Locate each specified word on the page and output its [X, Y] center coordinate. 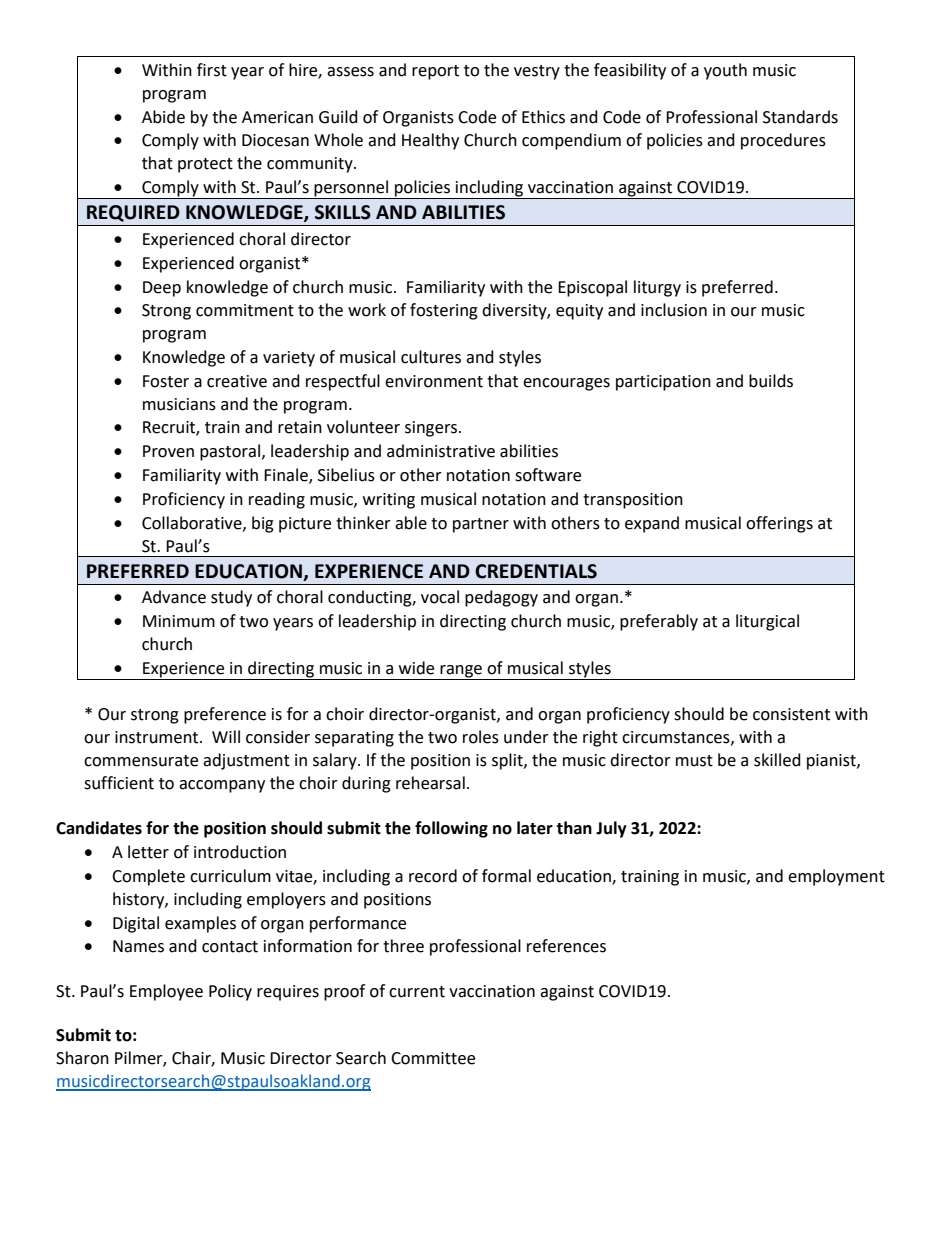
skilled [777, 760]
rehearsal [430, 783]
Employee [166, 992]
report [435, 72]
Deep [162, 289]
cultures [431, 357]
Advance [174, 597]
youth [725, 71]
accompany [222, 786]
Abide [163, 117]
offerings [779, 524]
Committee [433, 1058]
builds [771, 381]
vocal [440, 597]
